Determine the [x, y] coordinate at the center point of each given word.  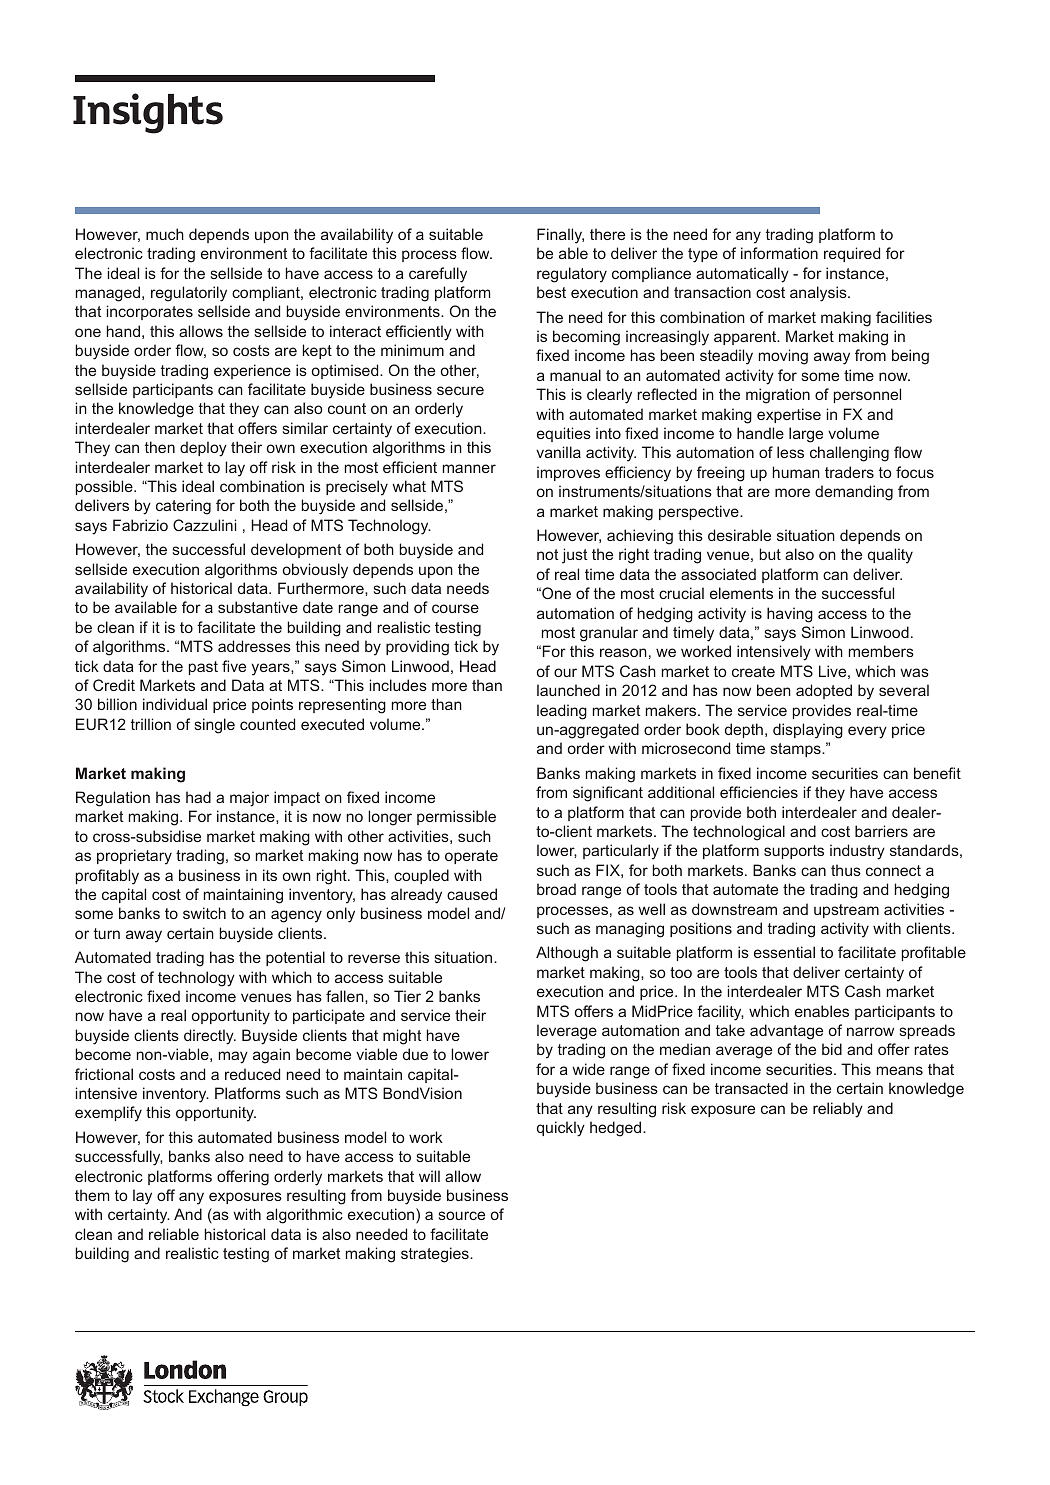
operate [471, 857]
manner [469, 468]
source [462, 1215]
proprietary [134, 857]
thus [846, 870]
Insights [148, 113]
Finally [560, 236]
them [92, 1195]
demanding [854, 493]
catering [183, 507]
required [852, 254]
